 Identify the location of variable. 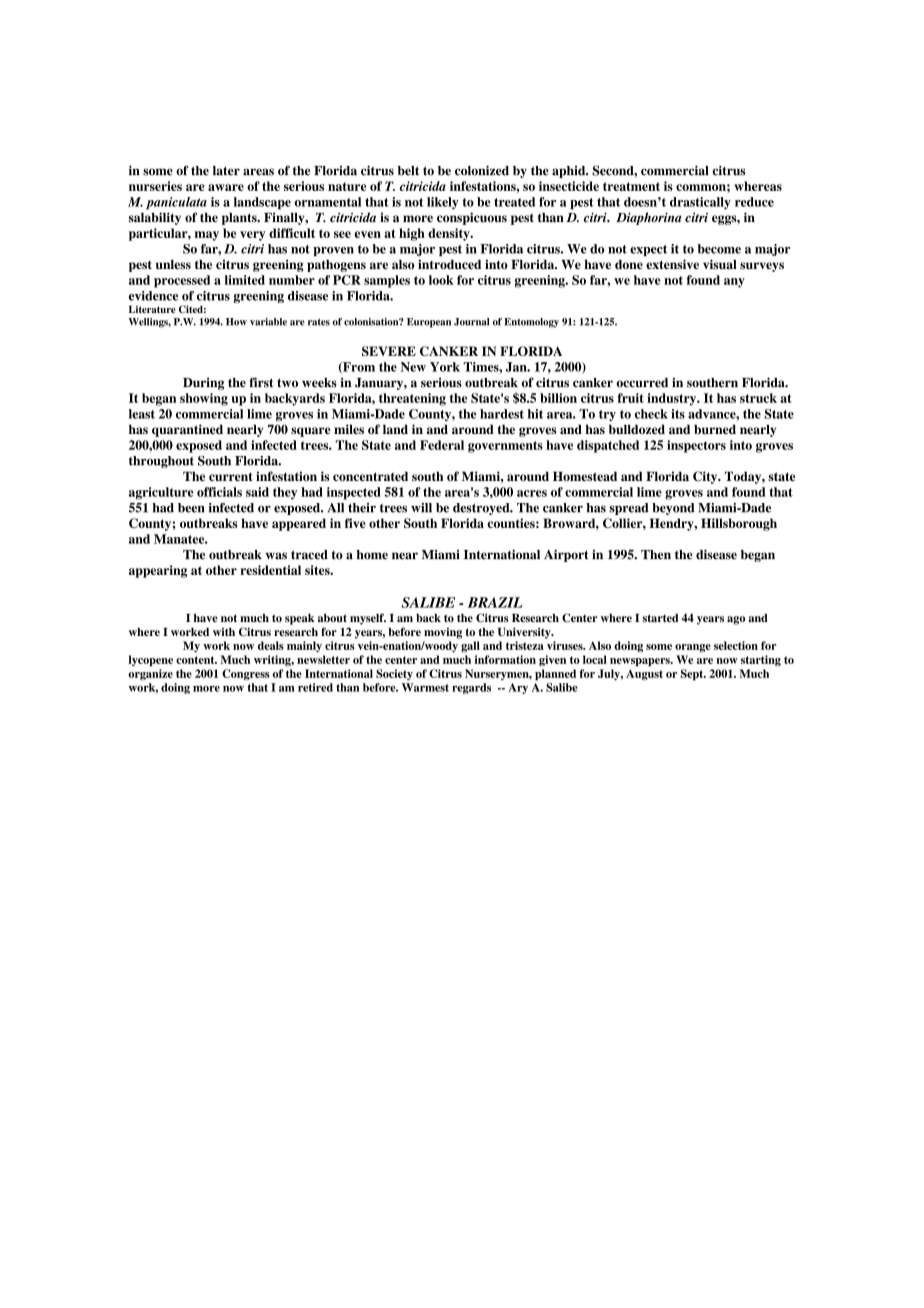
(268, 322).
